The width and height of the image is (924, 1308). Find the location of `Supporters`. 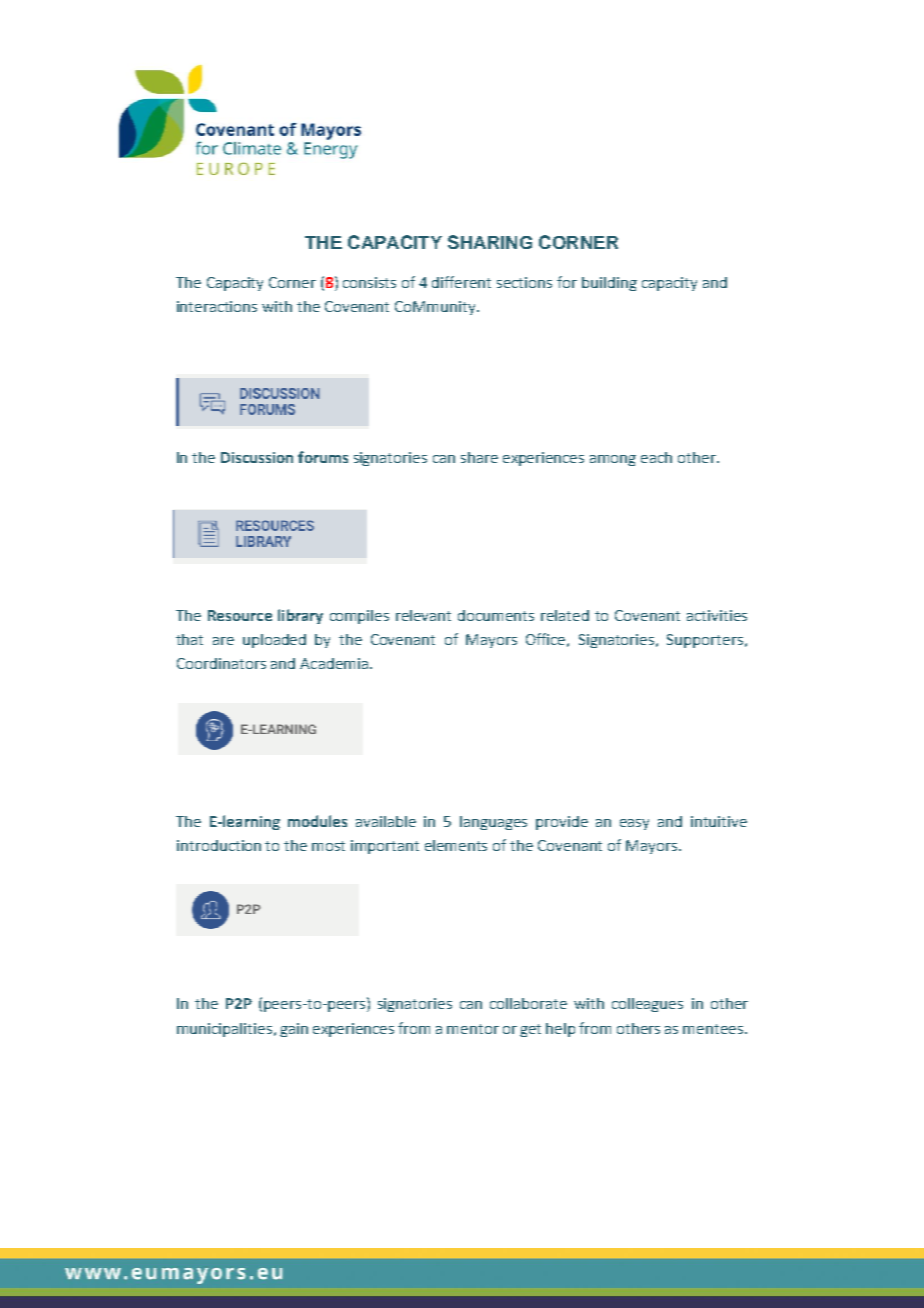

Supporters is located at coordinates (705, 641).
